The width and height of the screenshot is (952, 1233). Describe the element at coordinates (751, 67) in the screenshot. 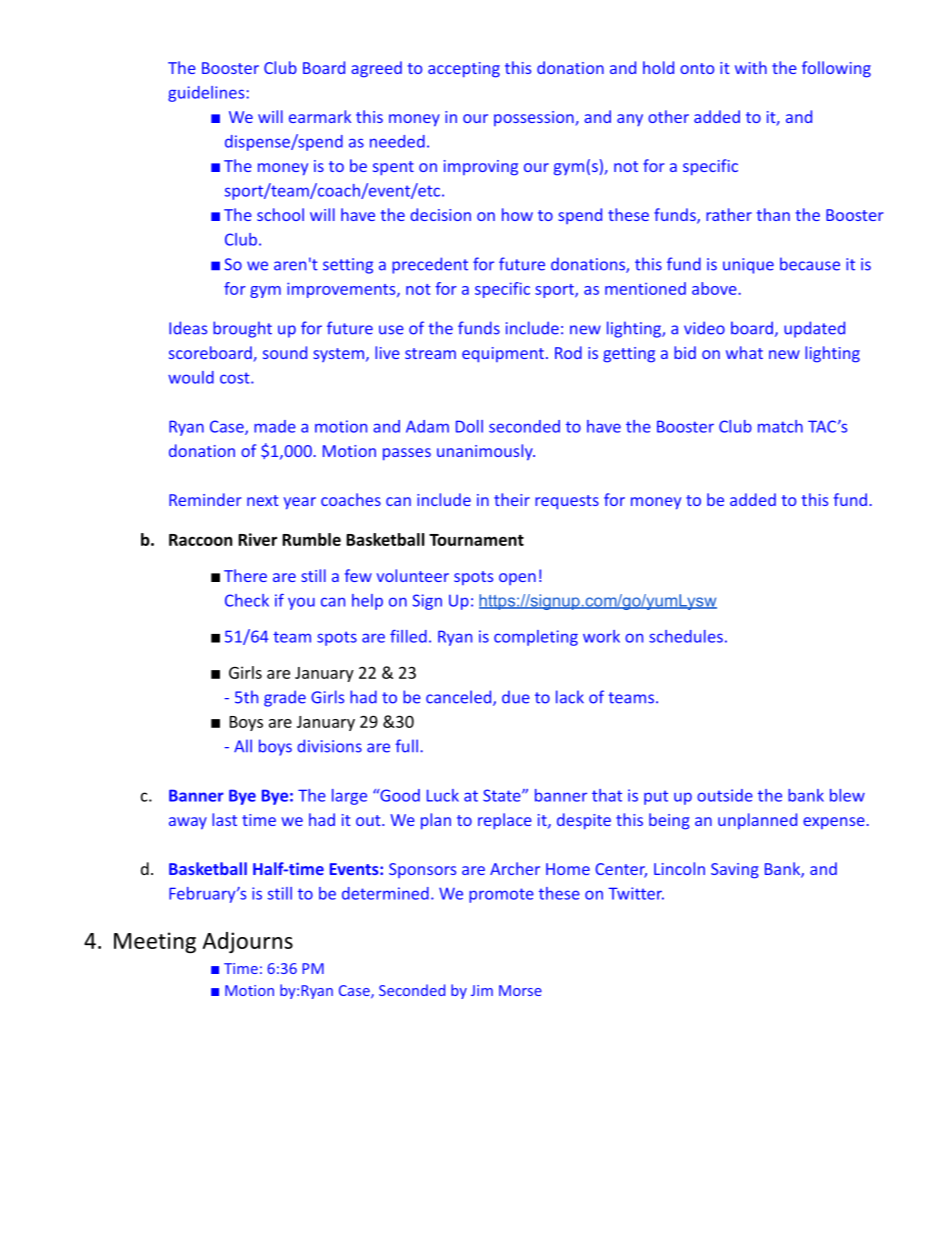

I see `with` at that location.
